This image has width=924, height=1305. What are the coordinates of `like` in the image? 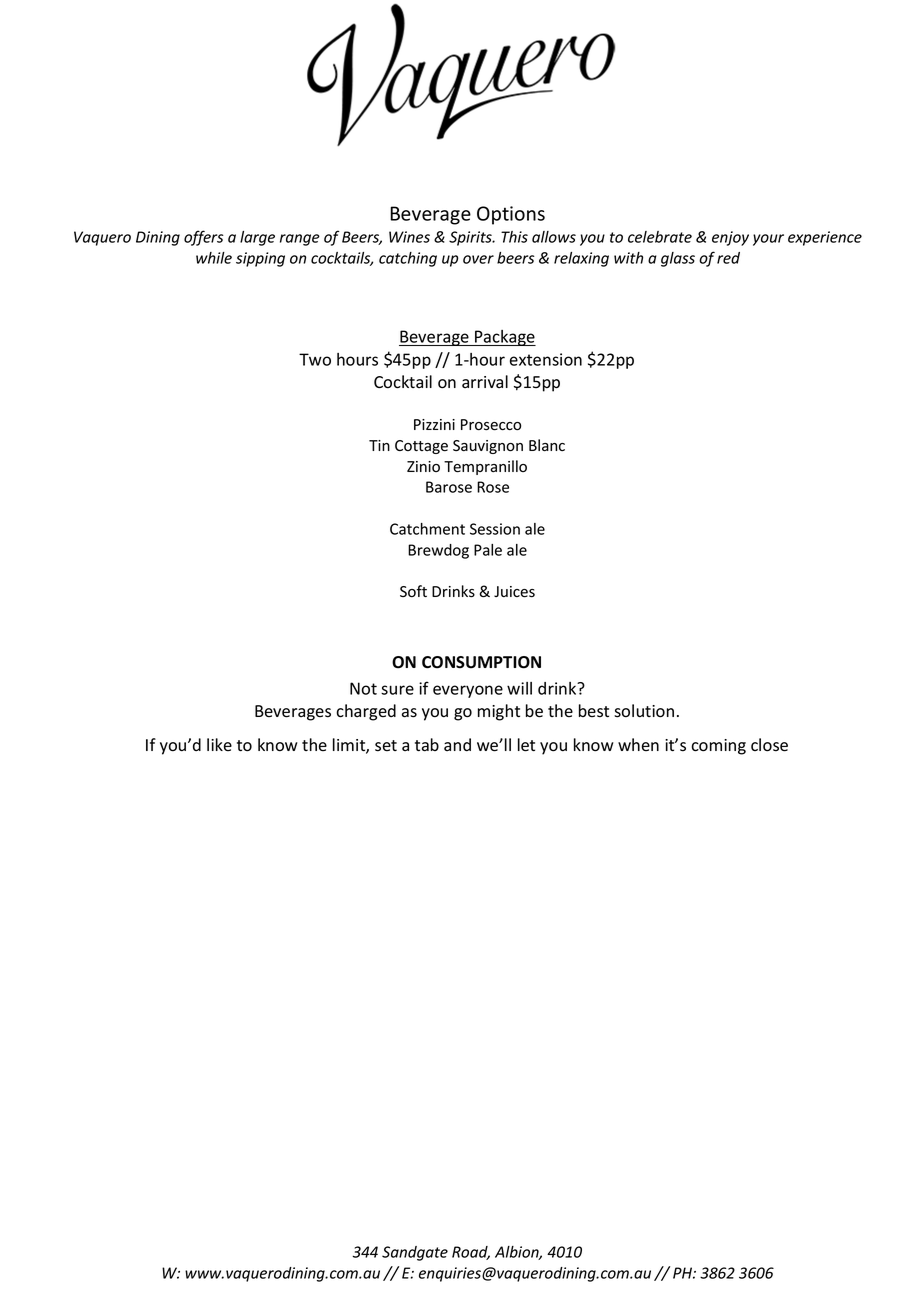 It's located at (219, 744).
